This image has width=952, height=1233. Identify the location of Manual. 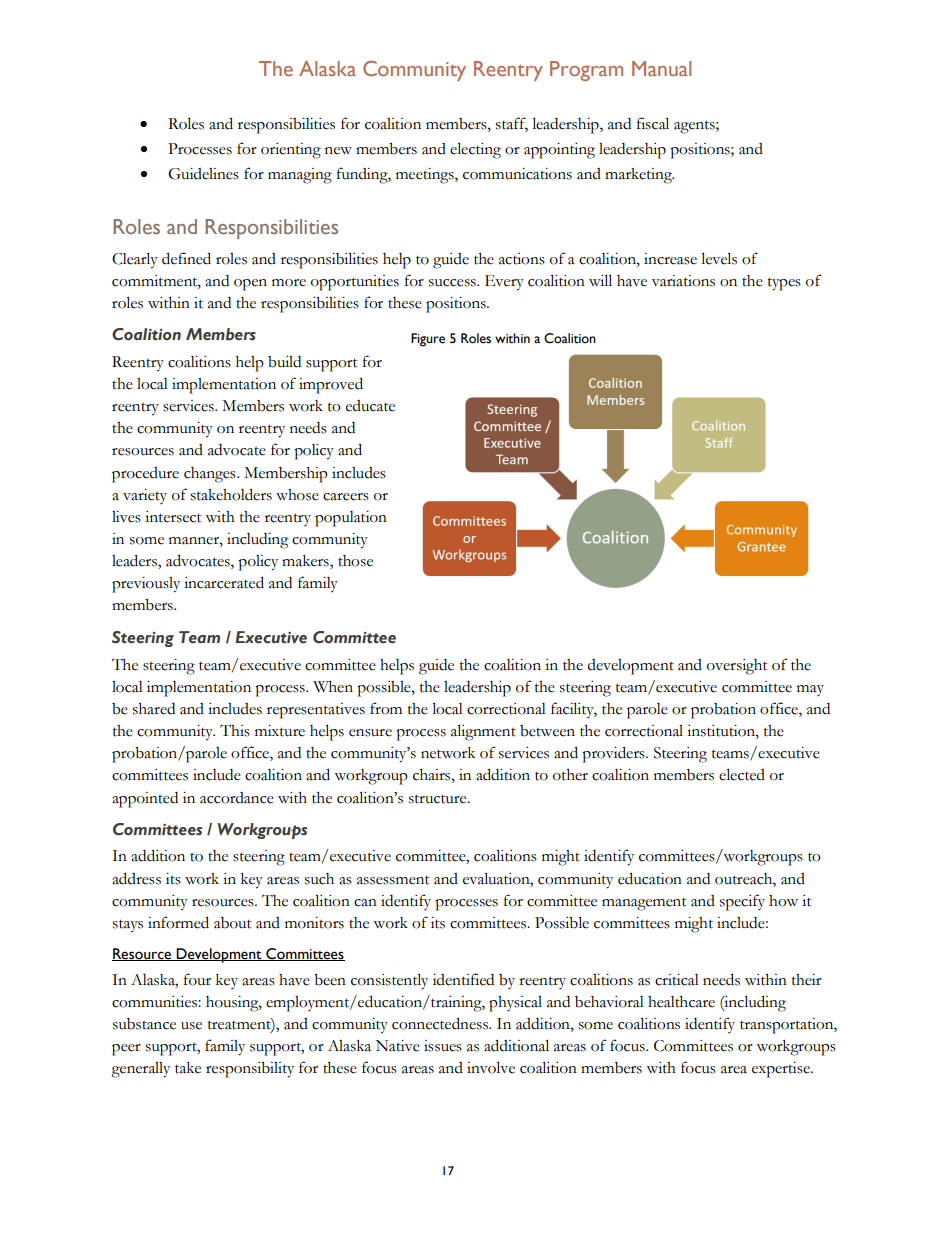
(661, 68).
